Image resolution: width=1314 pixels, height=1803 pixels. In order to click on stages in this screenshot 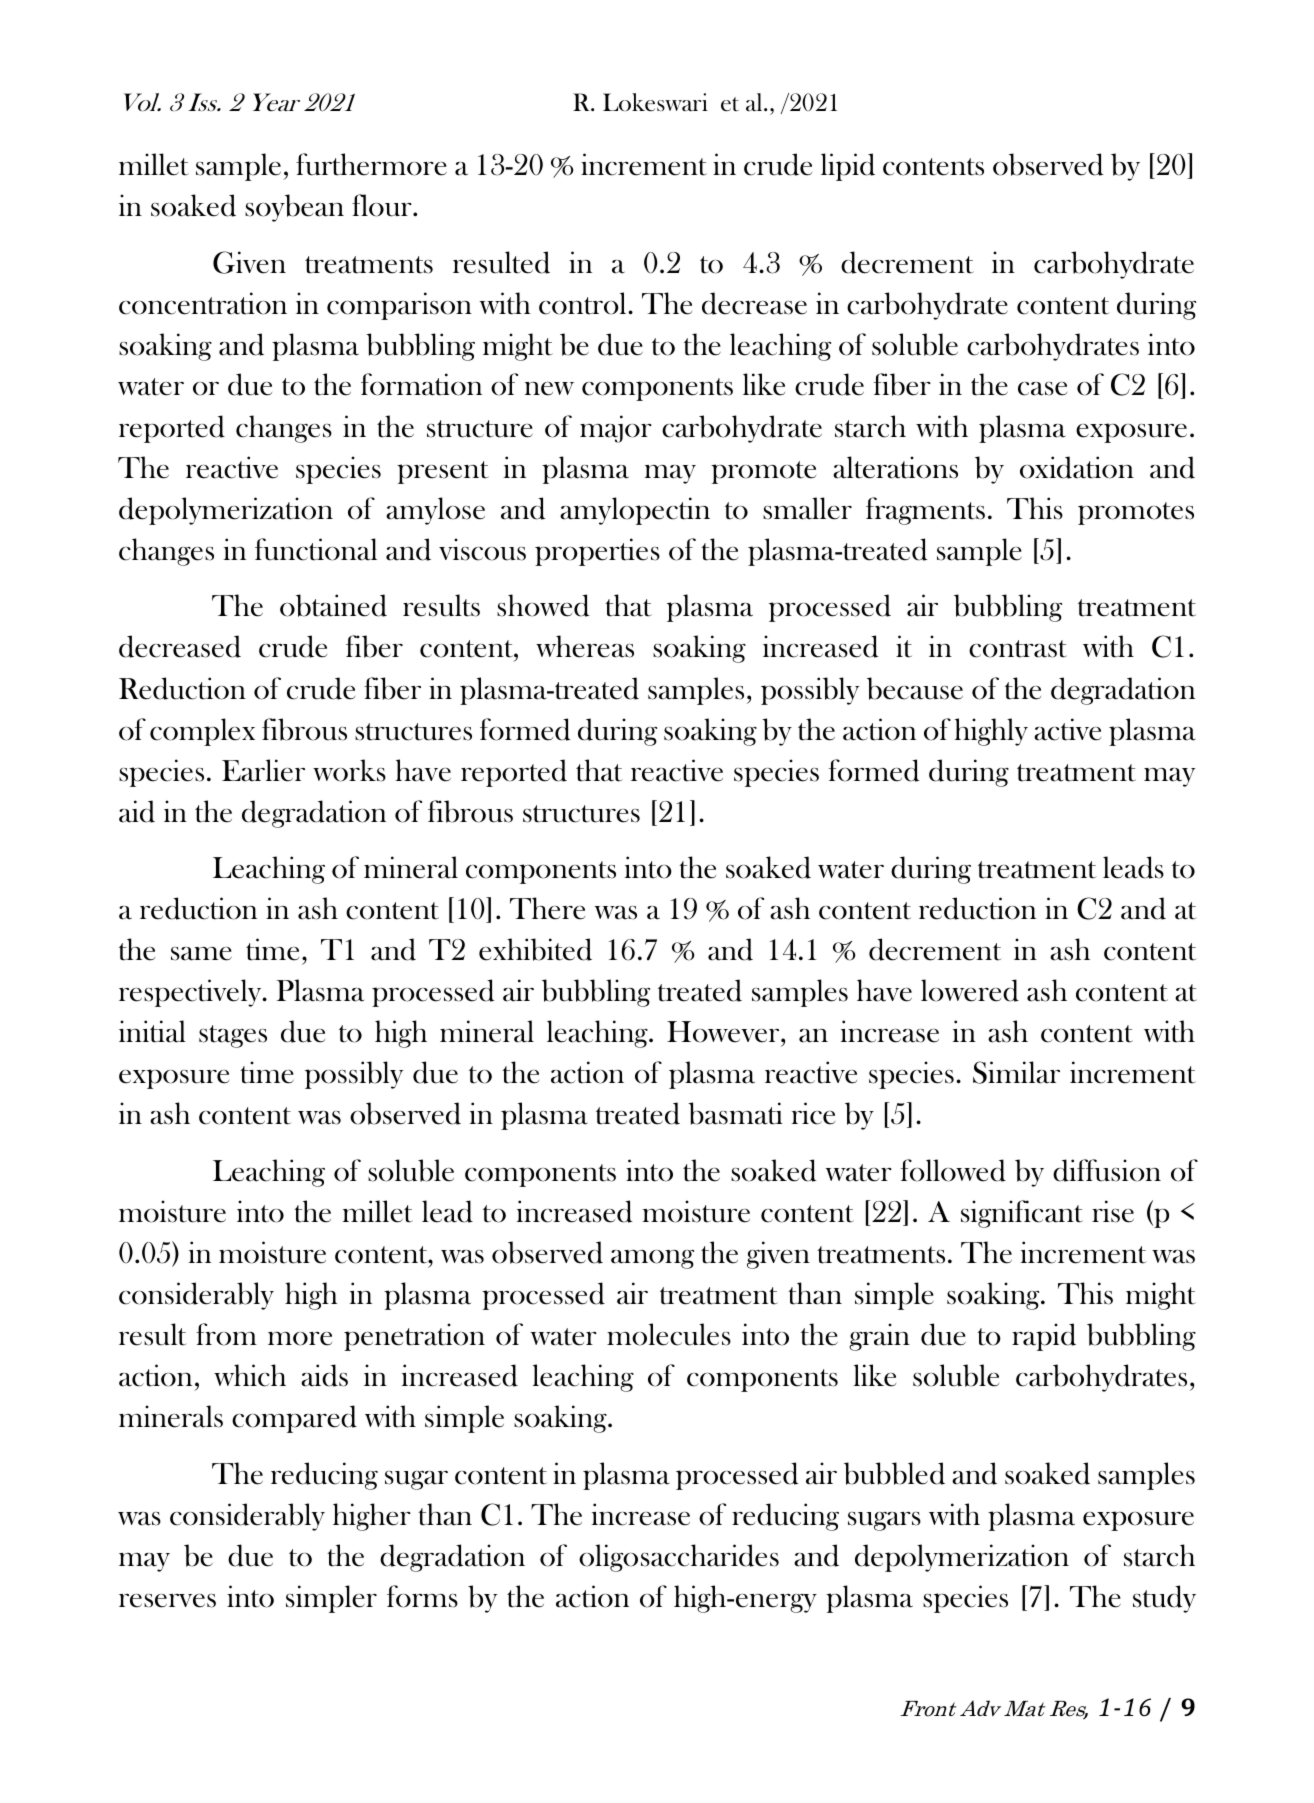, I will do `click(233, 1036)`.
